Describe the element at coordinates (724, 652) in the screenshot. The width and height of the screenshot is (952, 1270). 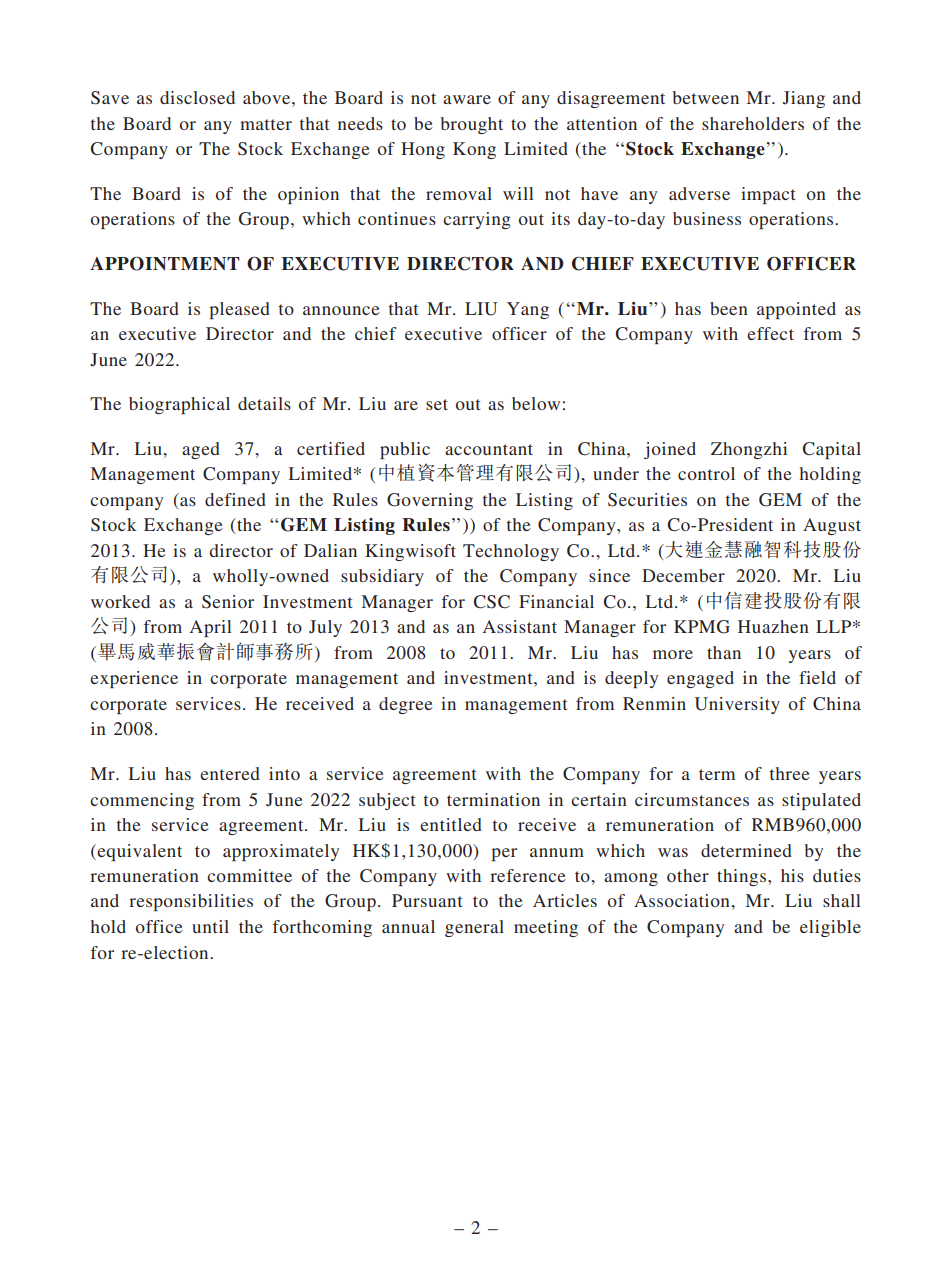
I see `than` at that location.
